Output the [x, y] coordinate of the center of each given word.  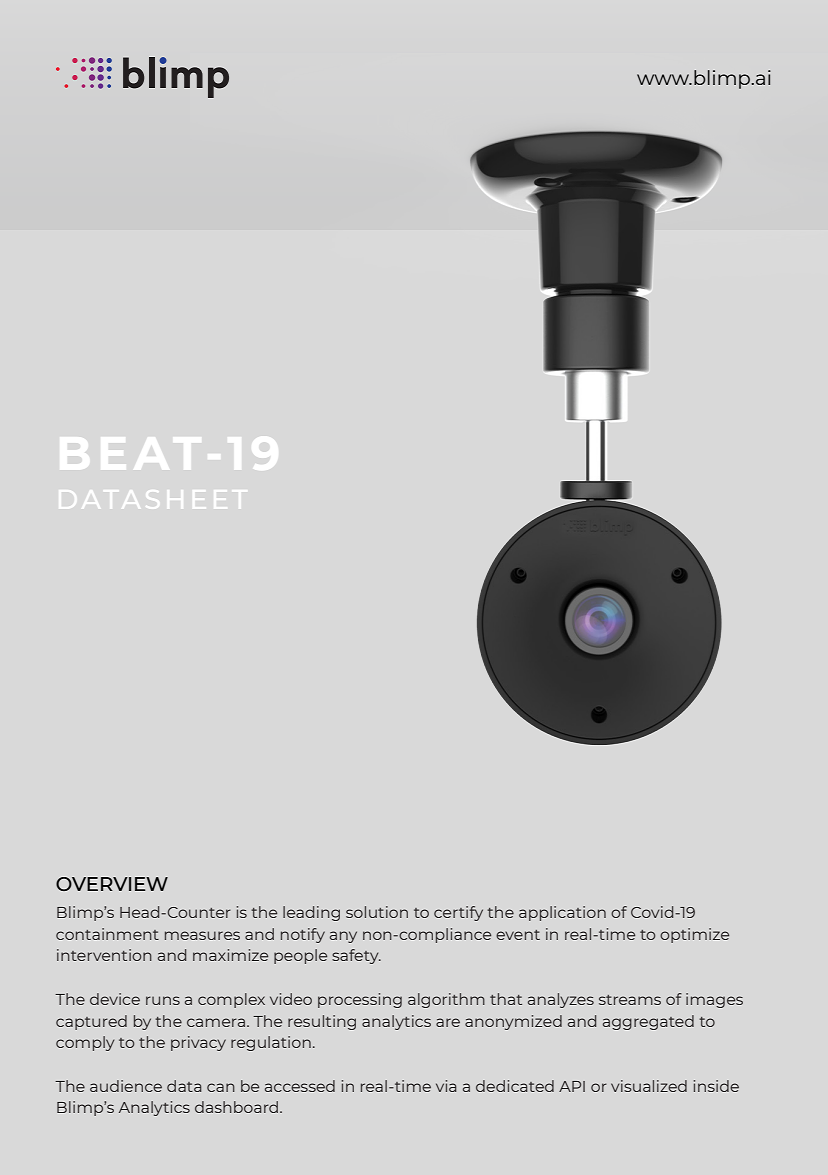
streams [630, 1000]
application [562, 913]
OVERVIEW [112, 884]
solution [377, 912]
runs [163, 1000]
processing [360, 1000]
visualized [649, 1086]
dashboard [238, 1107]
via [446, 1086]
